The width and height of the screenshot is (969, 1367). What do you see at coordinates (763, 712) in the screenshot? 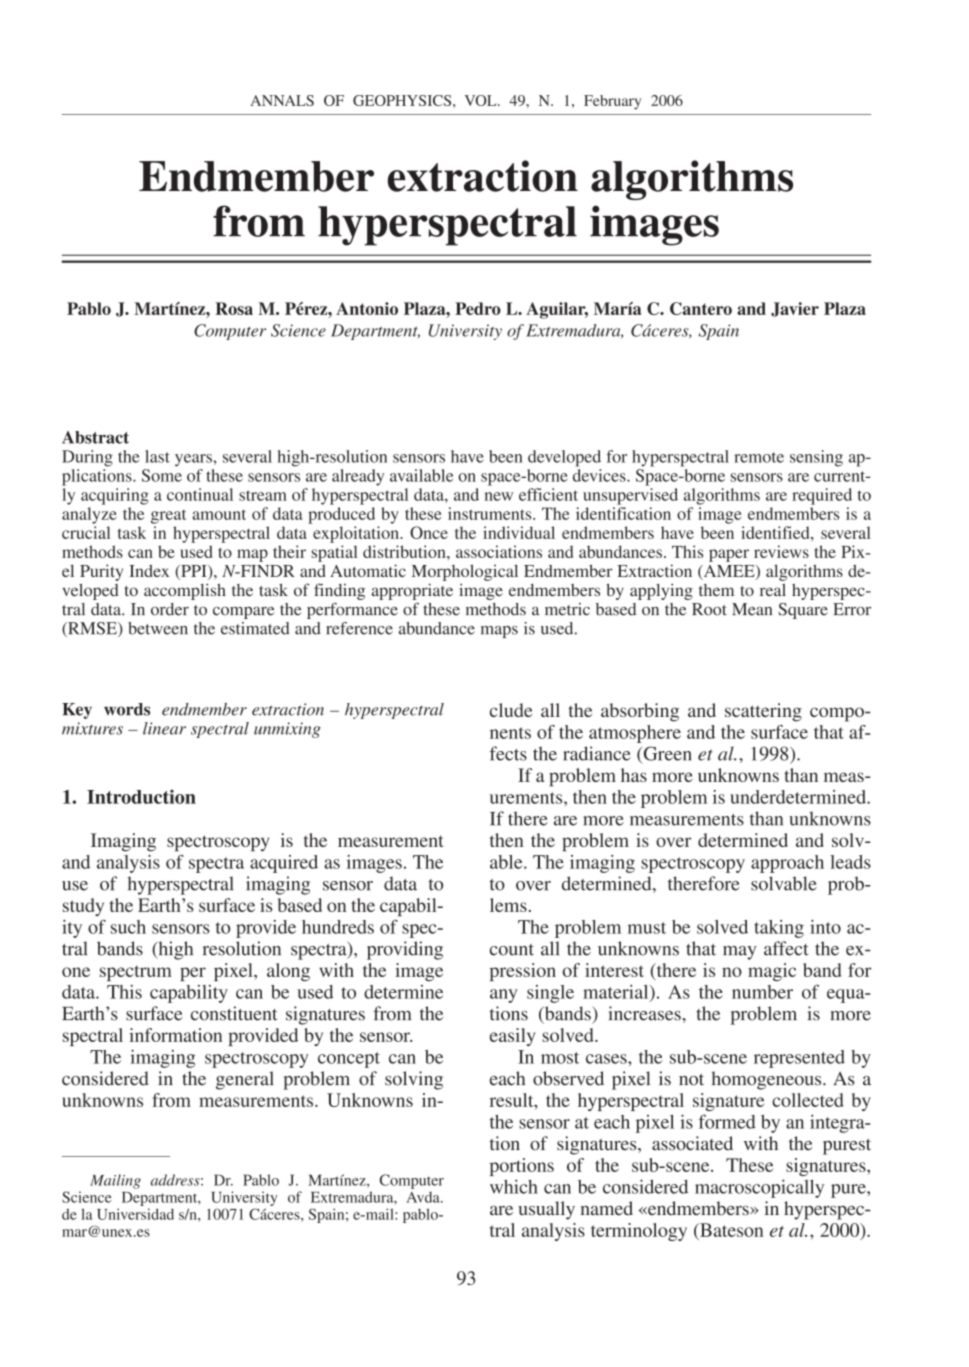
I see `scattering` at bounding box center [763, 712].
